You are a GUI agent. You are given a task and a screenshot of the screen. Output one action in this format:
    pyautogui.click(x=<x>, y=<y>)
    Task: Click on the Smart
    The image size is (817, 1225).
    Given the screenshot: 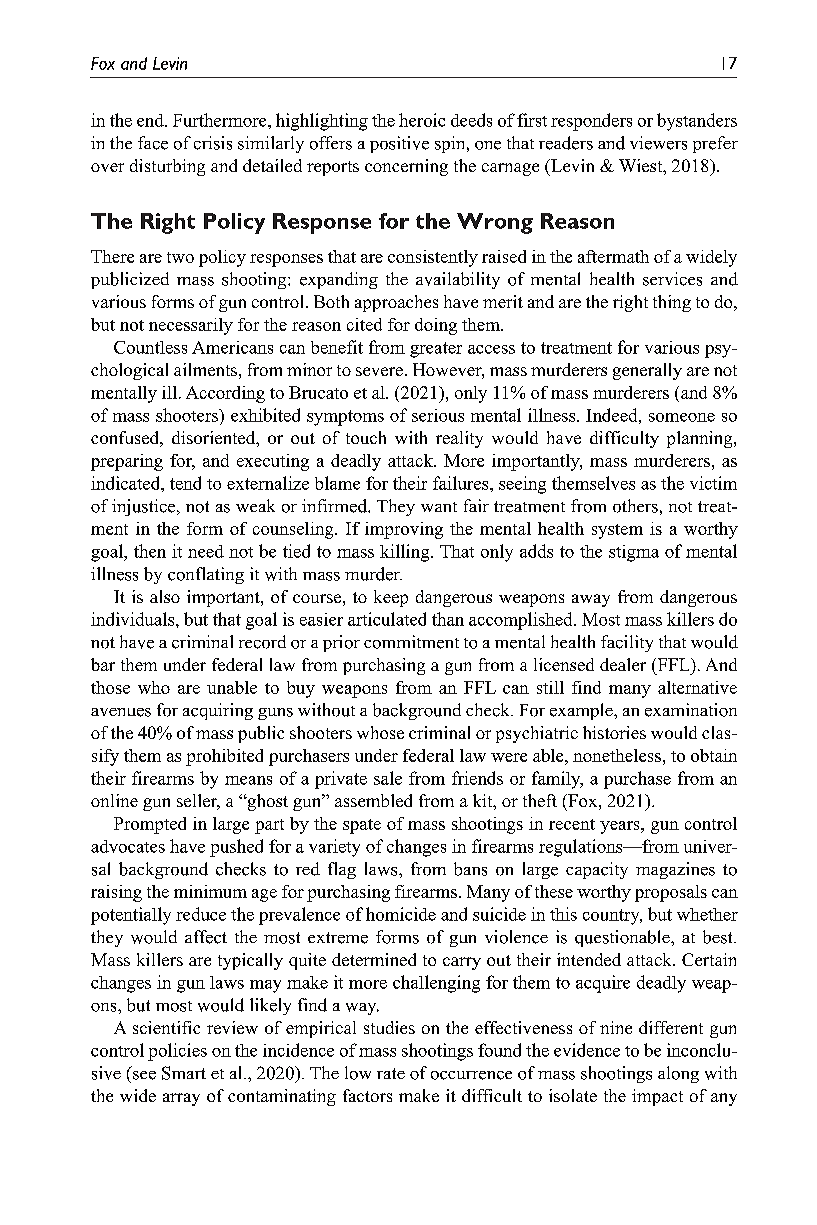 What is the action you would take?
    pyautogui.click(x=184, y=1073)
